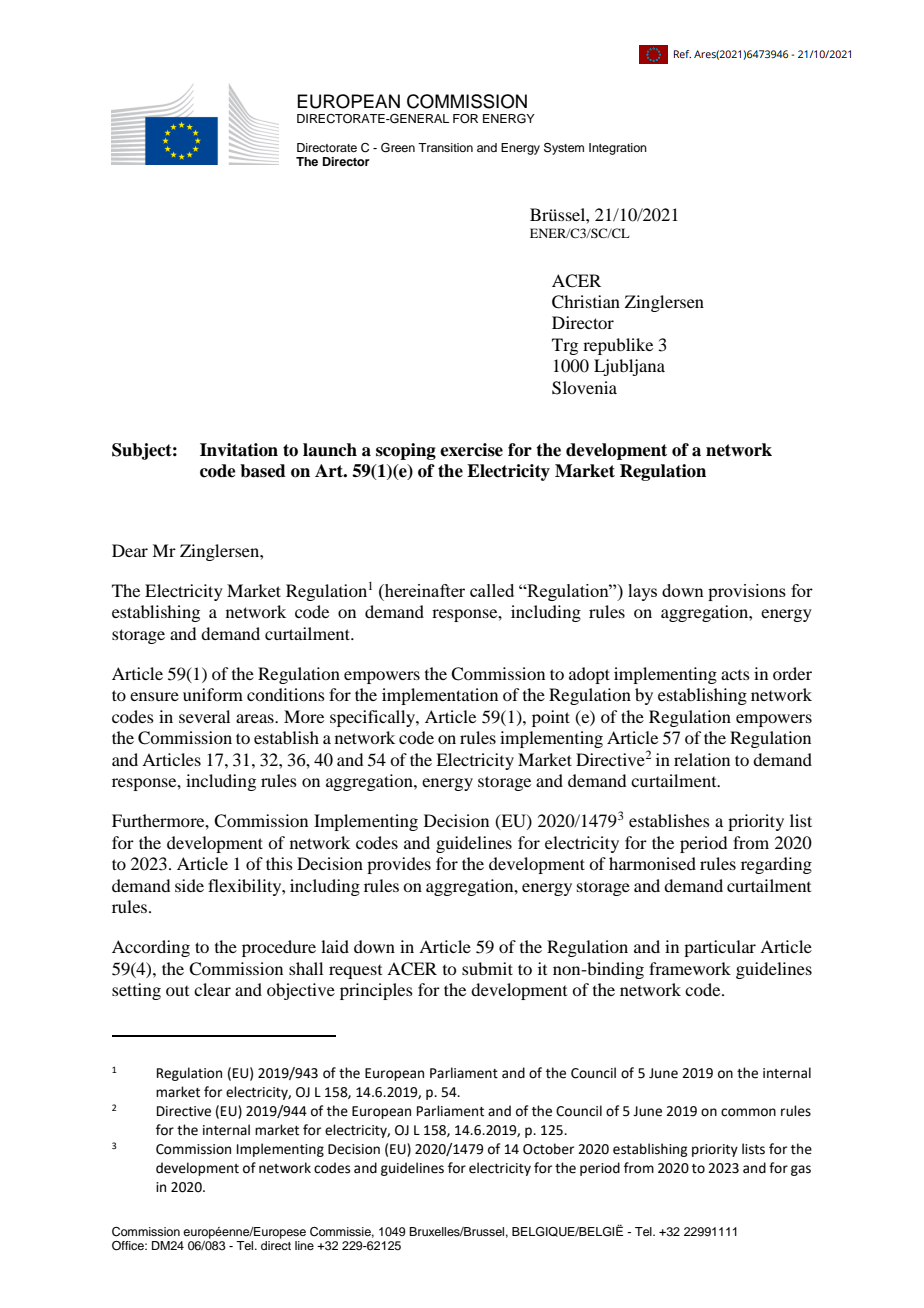  What do you see at coordinates (629, 367) in the screenshot?
I see `Ljubljana` at bounding box center [629, 367].
